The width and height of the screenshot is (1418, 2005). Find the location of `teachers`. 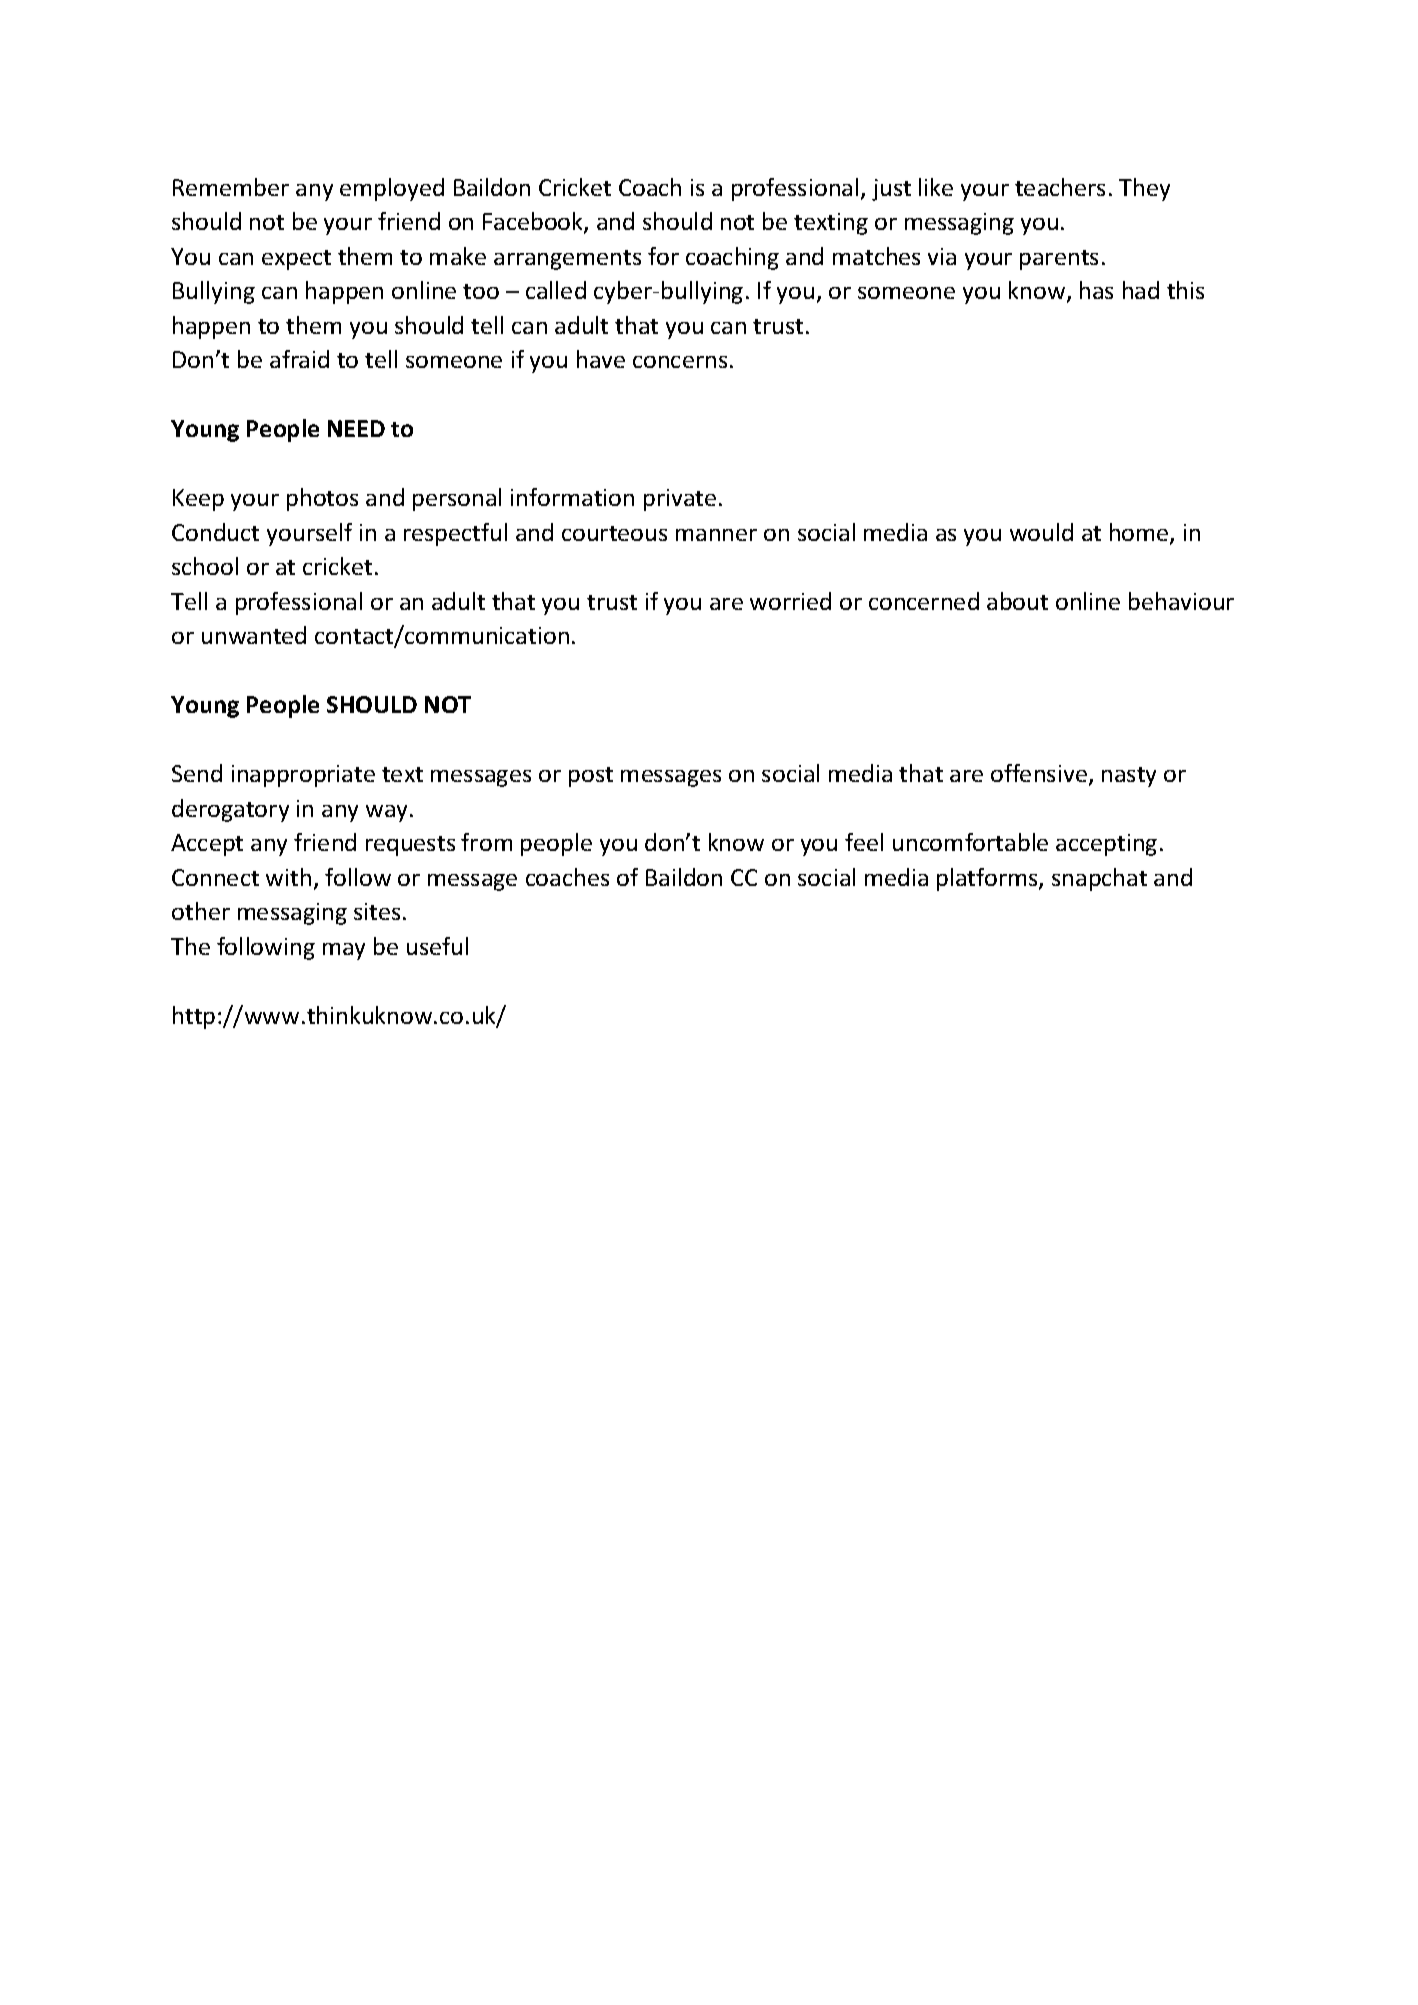

teachers is located at coordinates (1060, 187).
